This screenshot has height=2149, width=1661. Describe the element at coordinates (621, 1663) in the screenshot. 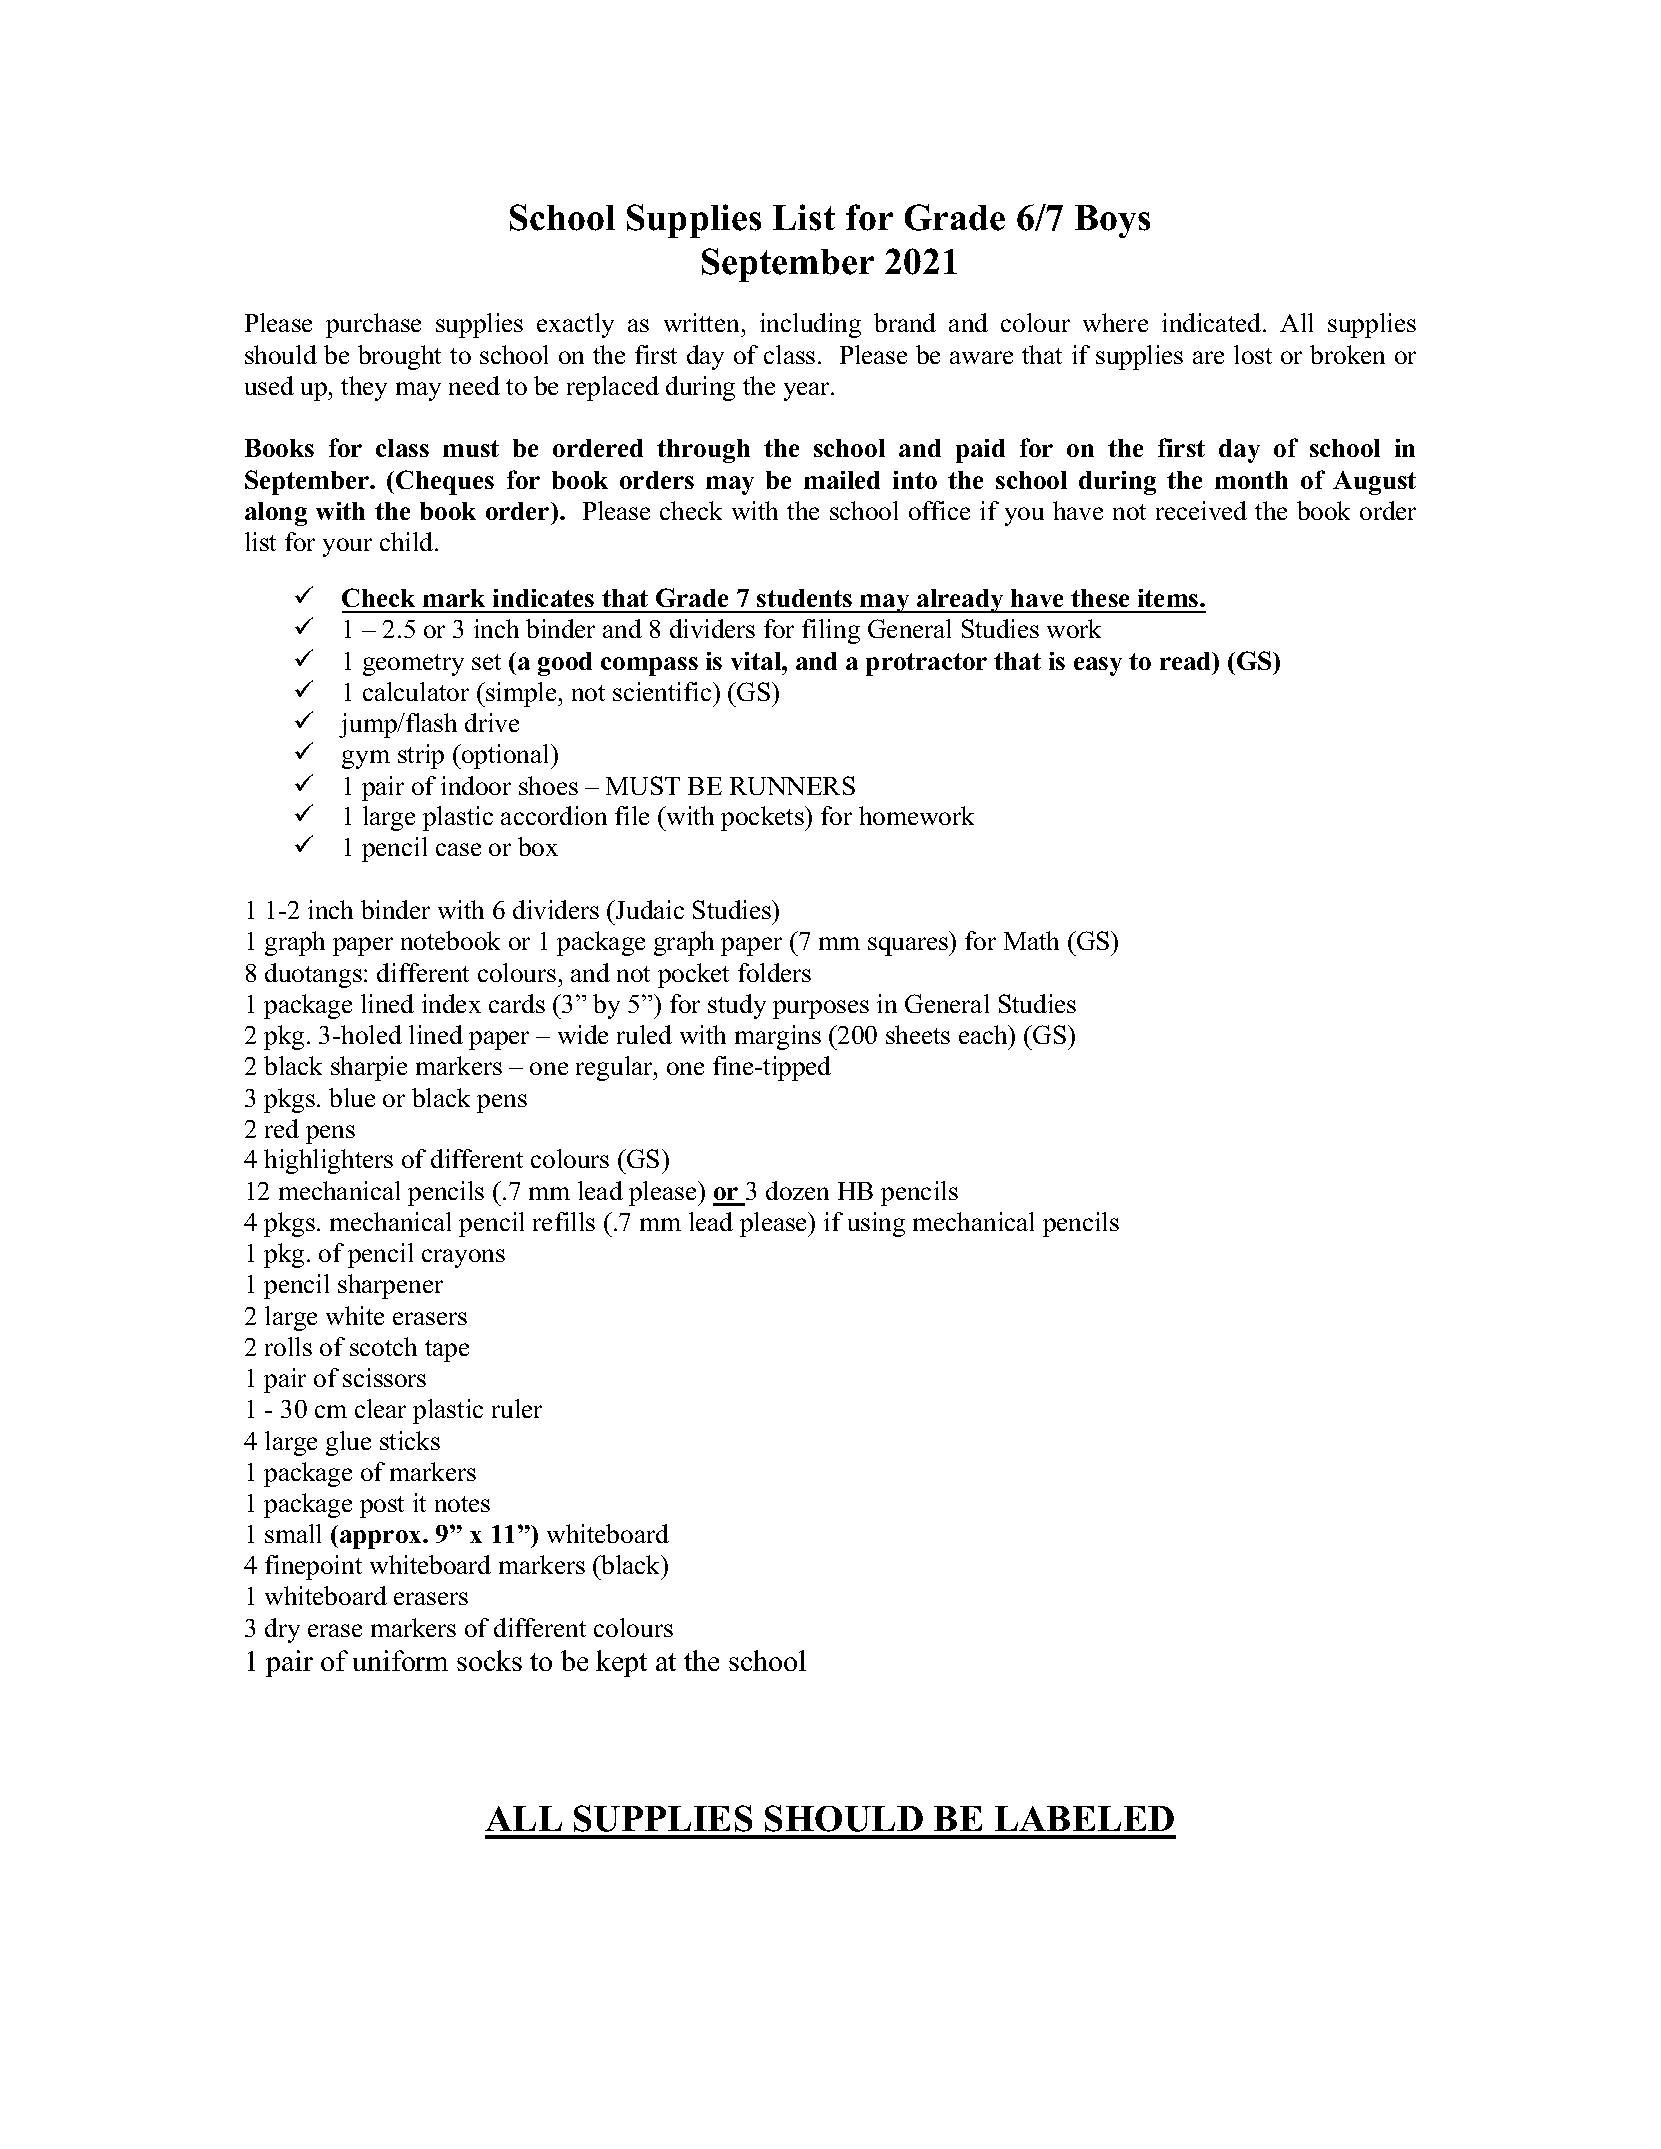

I see `kept` at that location.
